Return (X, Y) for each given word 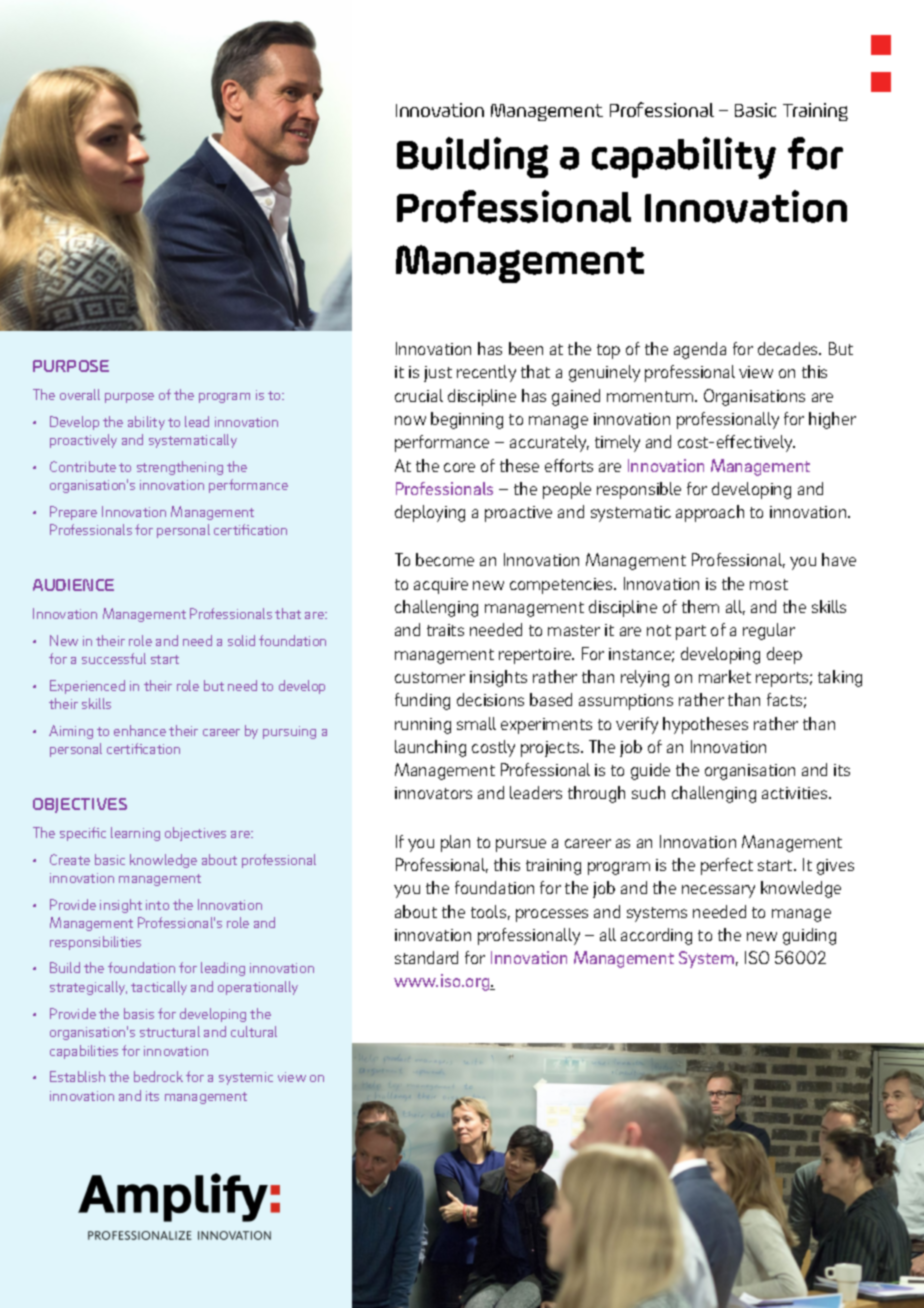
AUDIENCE (73, 585)
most (769, 584)
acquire (441, 586)
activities (796, 793)
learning (135, 834)
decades (789, 348)
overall (80, 394)
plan (455, 843)
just (438, 374)
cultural (254, 1031)
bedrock (158, 1076)
